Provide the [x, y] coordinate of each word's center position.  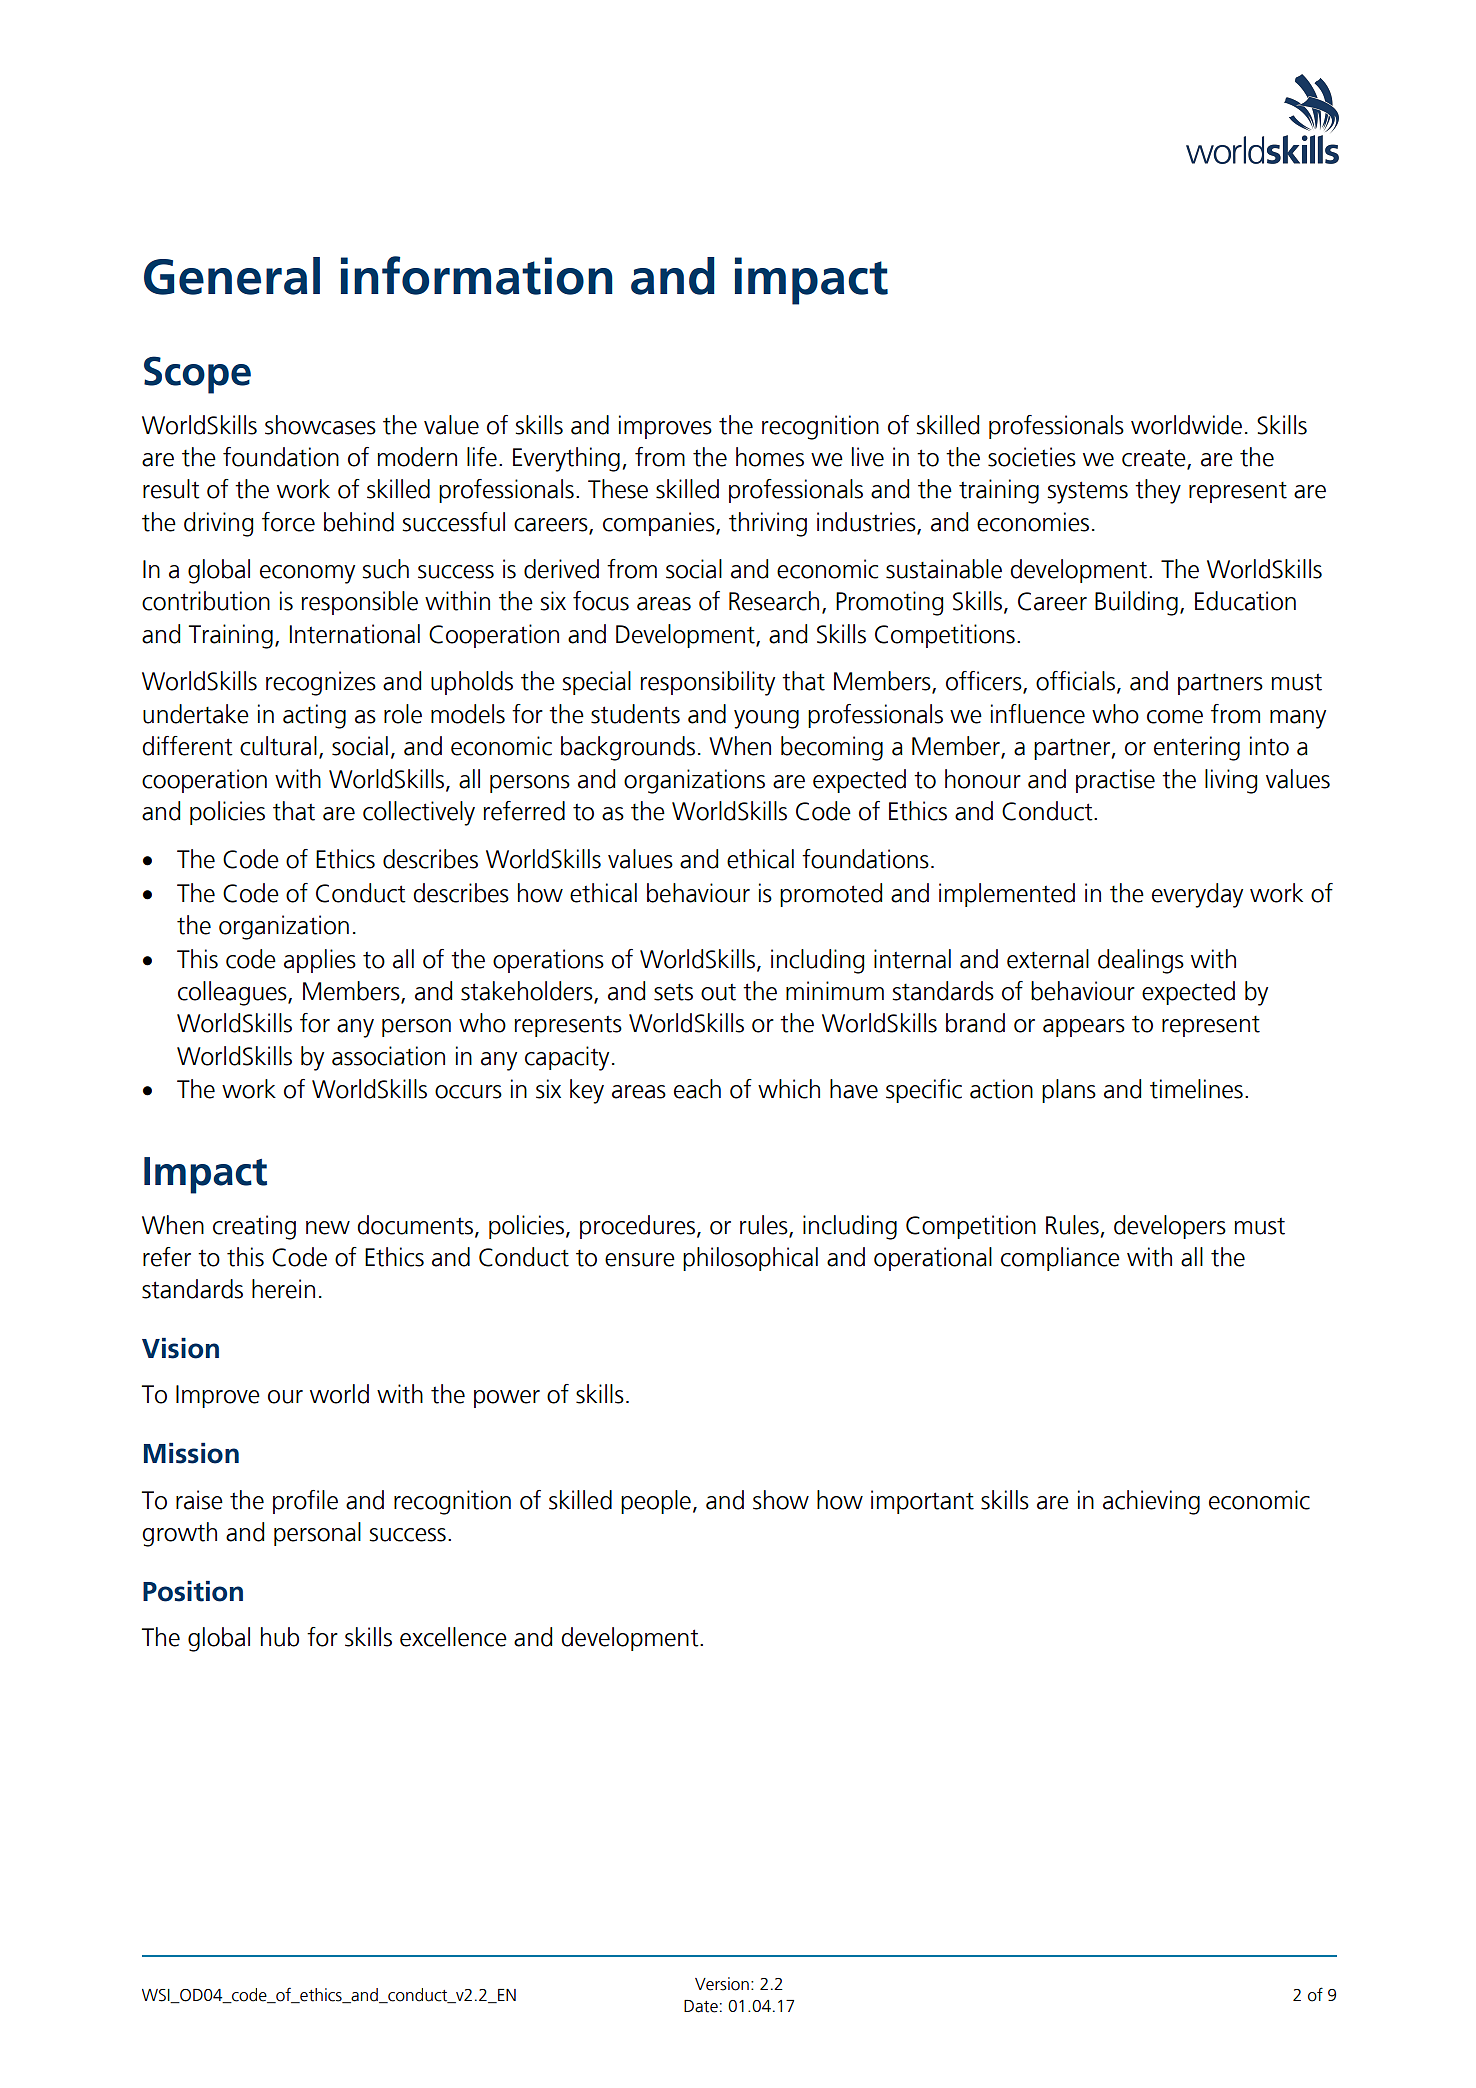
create [1155, 458]
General [232, 276]
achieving [1151, 1502]
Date [701, 2006]
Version [722, 1984]
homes [770, 457]
